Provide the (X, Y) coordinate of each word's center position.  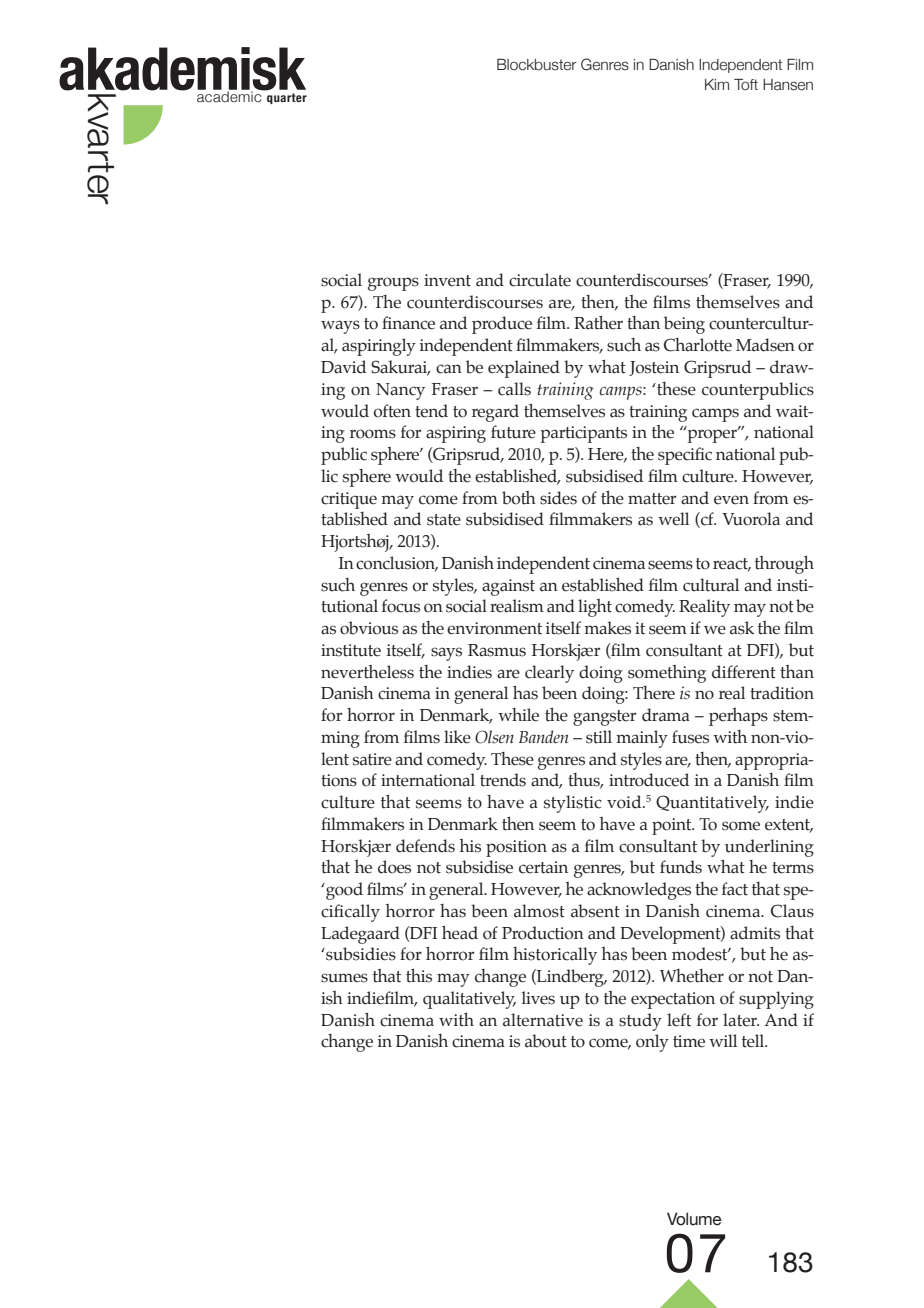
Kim (717, 84)
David (343, 367)
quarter (287, 98)
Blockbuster (537, 65)
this (419, 976)
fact (735, 889)
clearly (549, 674)
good (343, 891)
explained (524, 369)
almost (539, 911)
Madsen (765, 345)
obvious (369, 628)
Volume (694, 1219)
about (546, 1041)
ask (742, 628)
